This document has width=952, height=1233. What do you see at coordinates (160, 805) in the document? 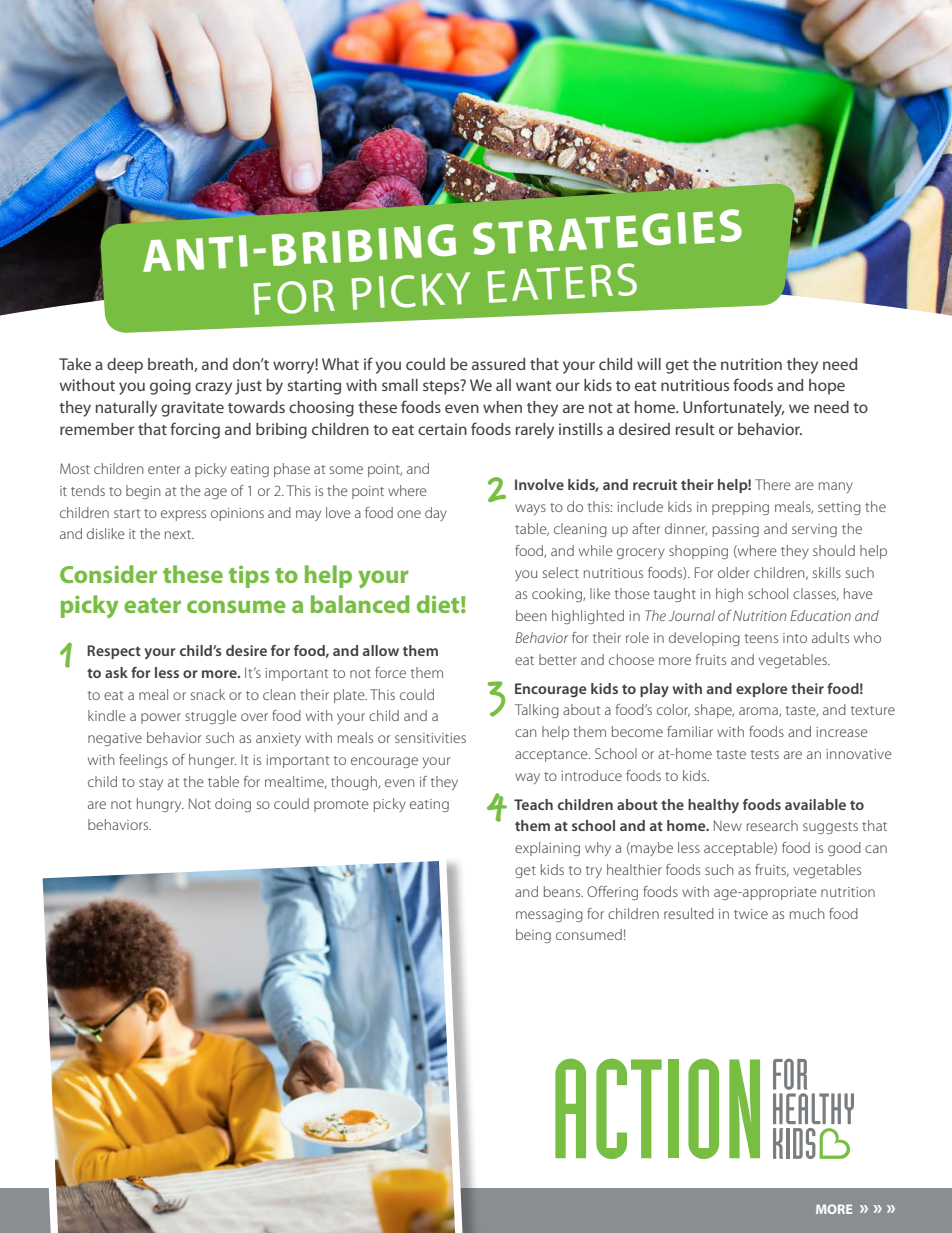
I see `hungry` at bounding box center [160, 805].
